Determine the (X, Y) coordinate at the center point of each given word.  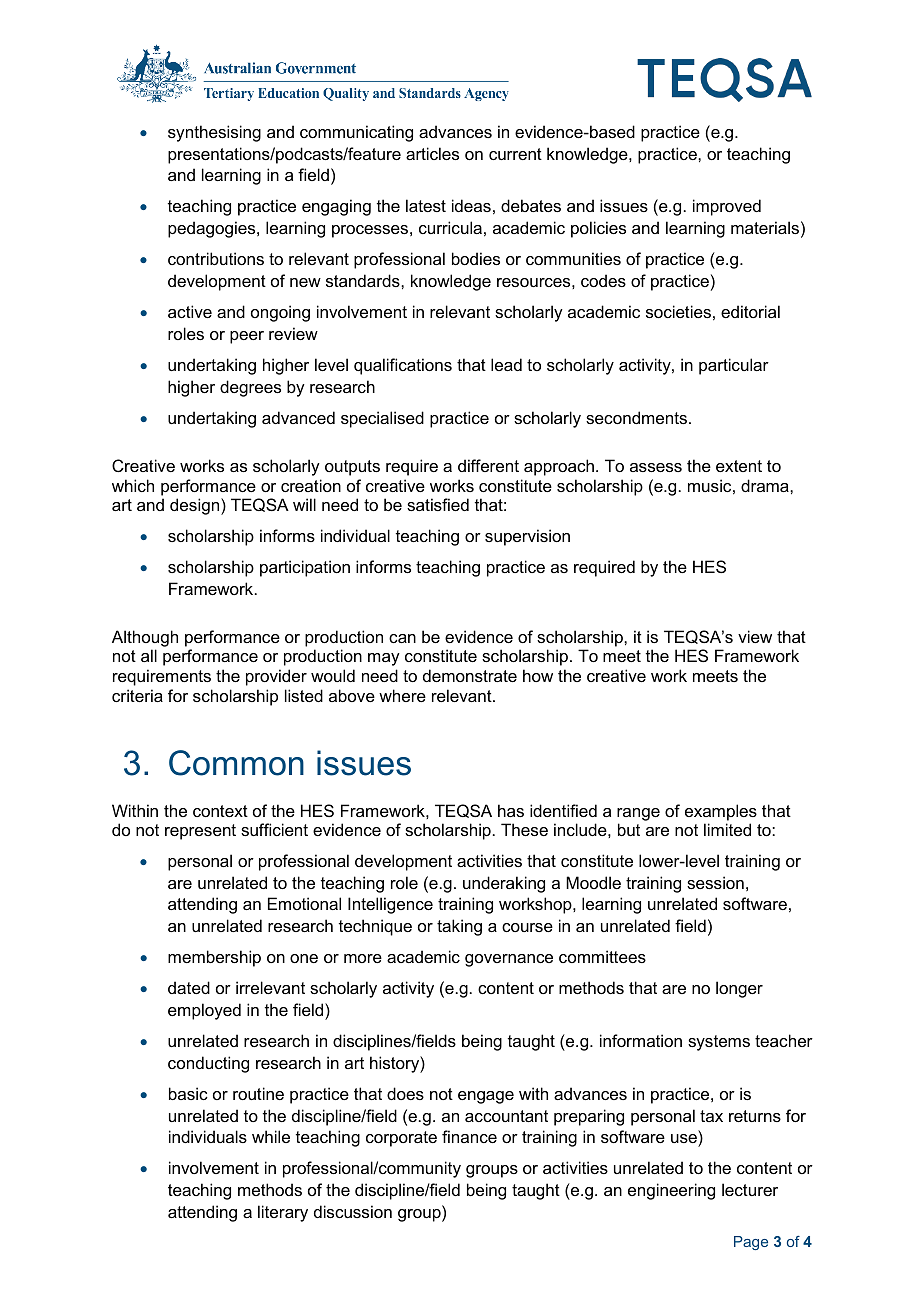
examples (721, 812)
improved (727, 207)
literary (283, 1213)
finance (469, 1136)
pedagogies (213, 229)
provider (276, 677)
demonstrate (470, 675)
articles (432, 153)
